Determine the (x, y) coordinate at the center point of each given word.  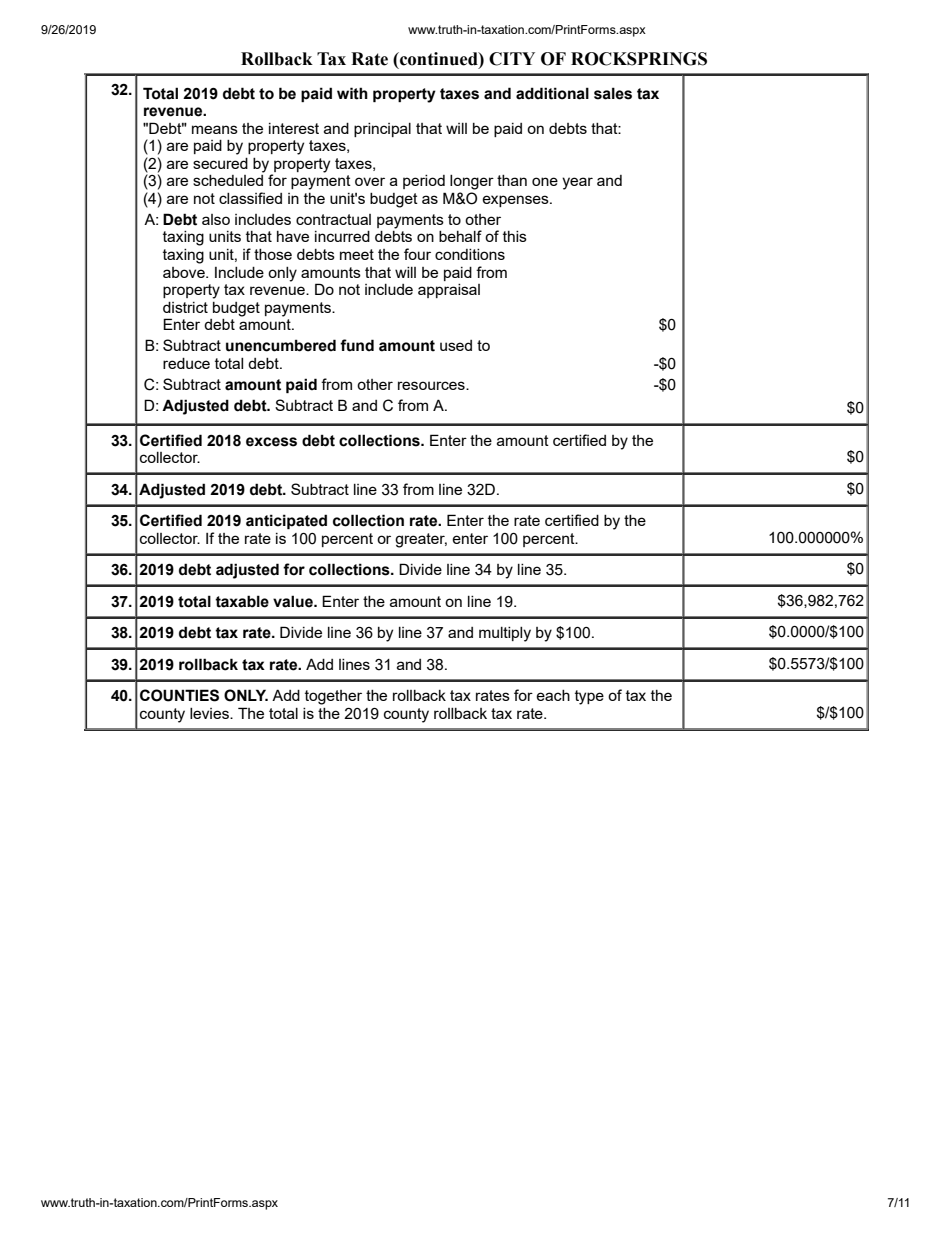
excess (271, 442)
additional (552, 93)
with (352, 93)
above (185, 272)
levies (210, 713)
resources (432, 385)
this (515, 236)
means (215, 129)
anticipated (286, 521)
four (417, 254)
